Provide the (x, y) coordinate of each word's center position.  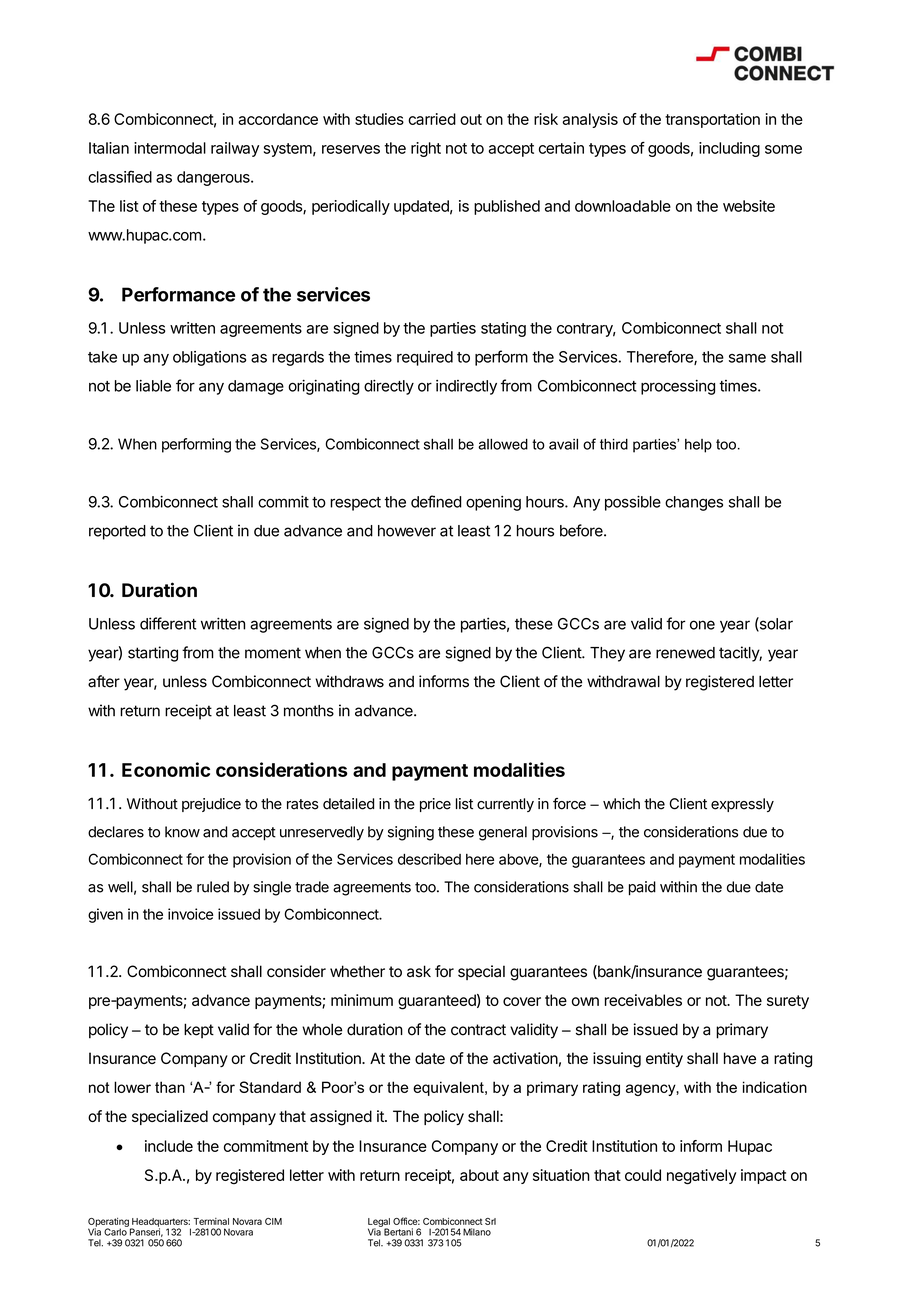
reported (117, 532)
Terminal (211, 1221)
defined (436, 501)
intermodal (170, 148)
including (729, 149)
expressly (742, 805)
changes (694, 503)
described (429, 859)
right (426, 149)
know (182, 832)
